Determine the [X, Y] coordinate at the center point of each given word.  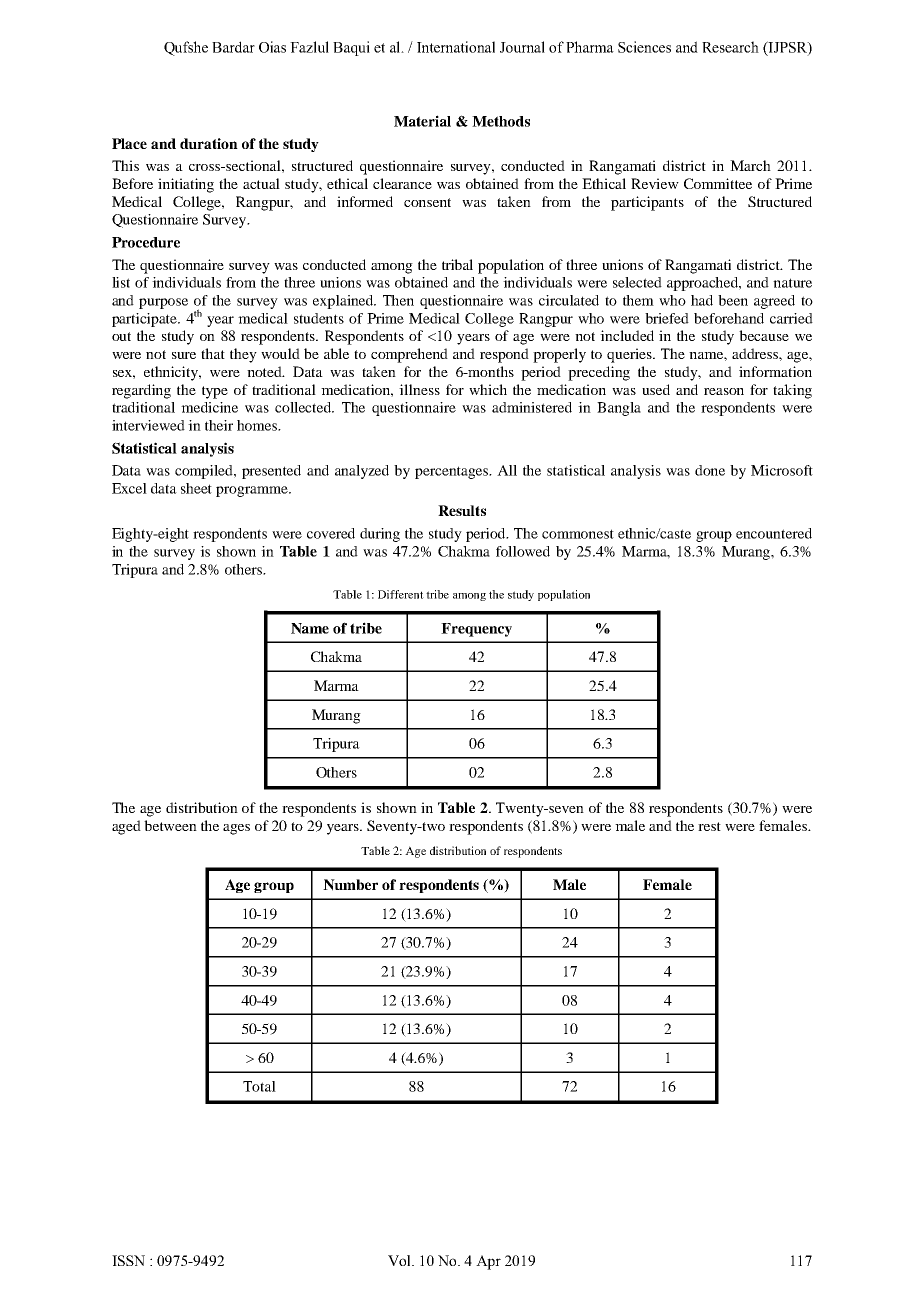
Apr [488, 1262]
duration [209, 143]
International [456, 47]
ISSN [128, 1260]
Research [730, 47]
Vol [400, 1260]
